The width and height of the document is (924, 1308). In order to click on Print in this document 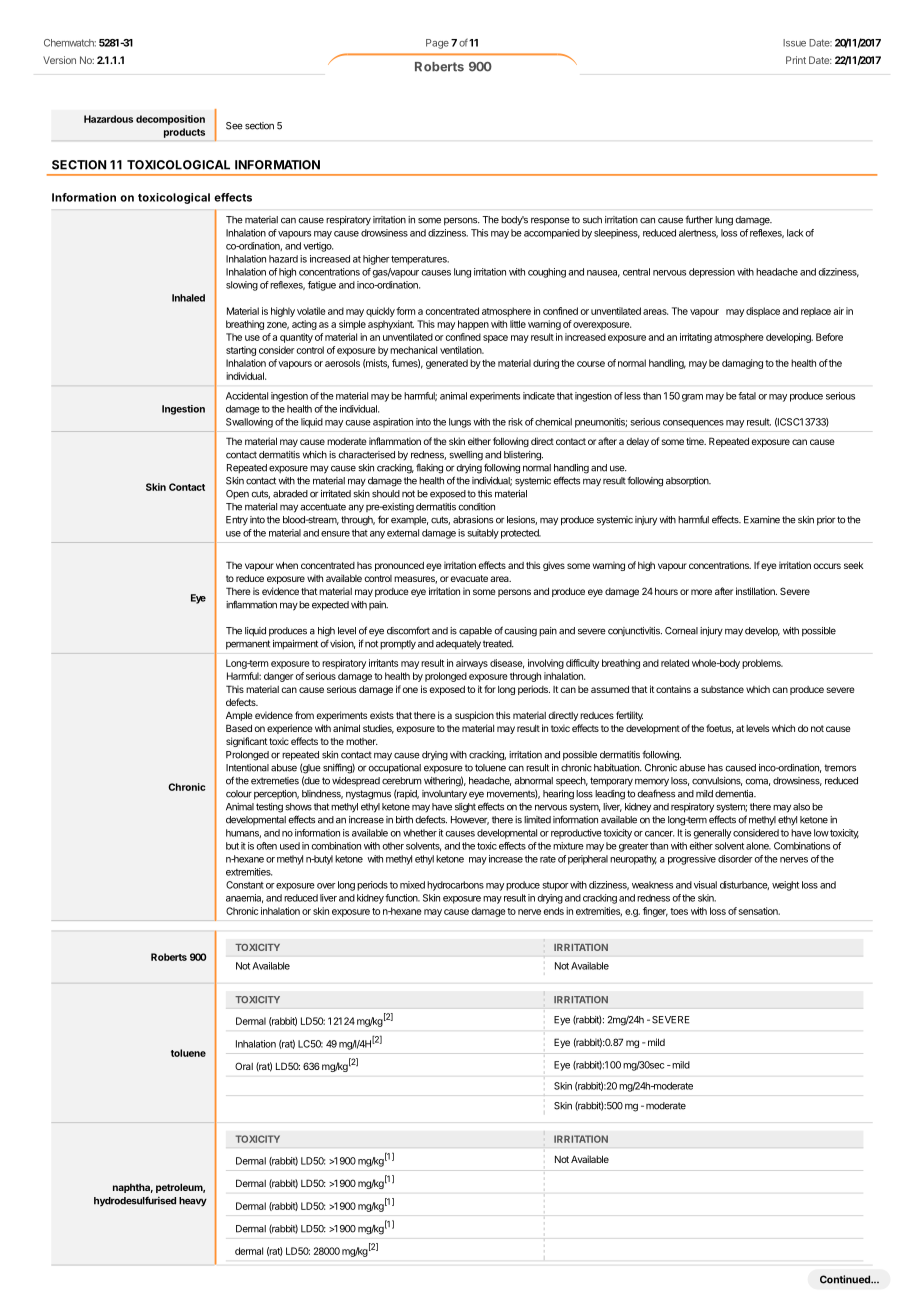, I will do `click(796, 60)`.
